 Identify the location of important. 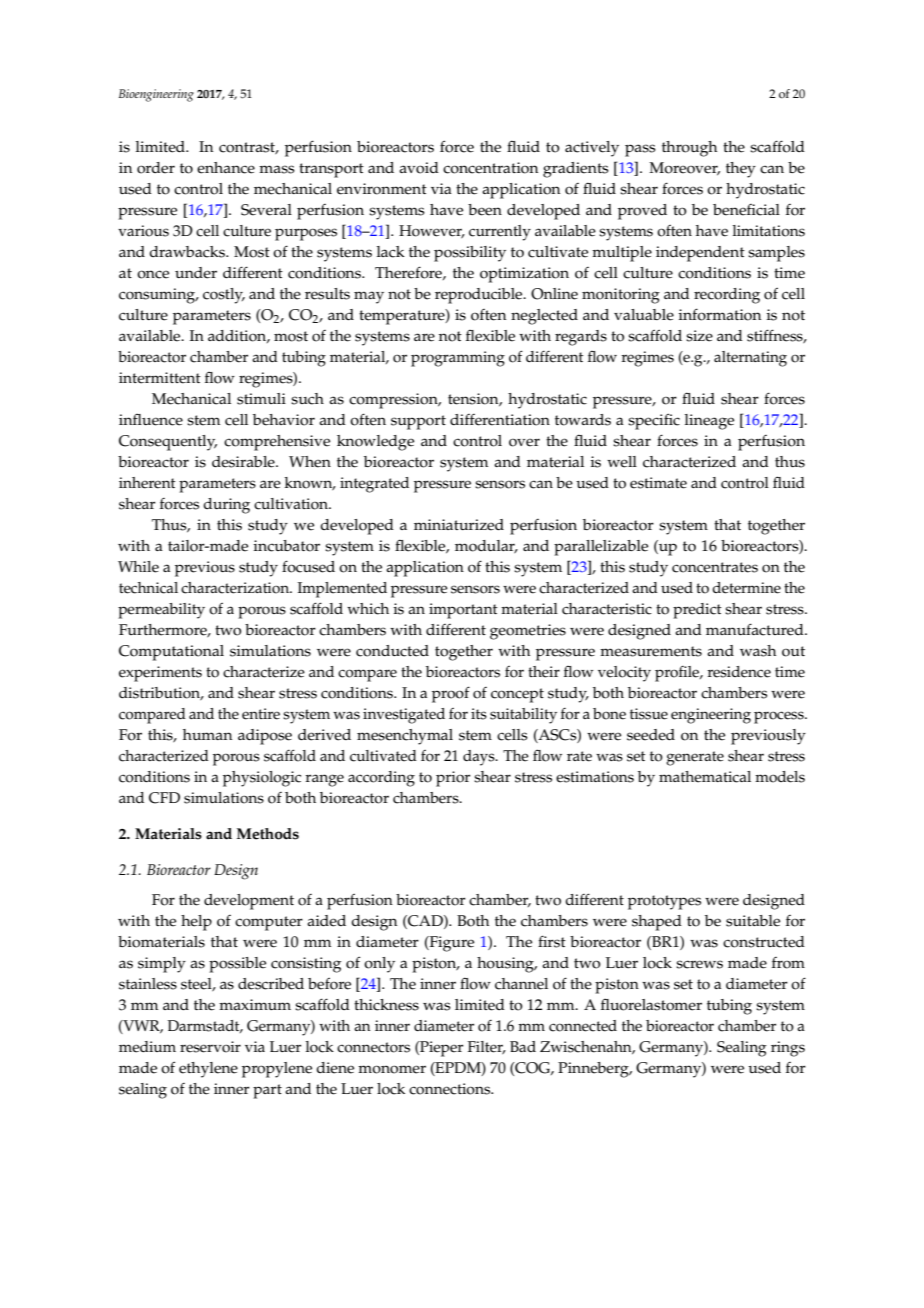
(463, 611).
